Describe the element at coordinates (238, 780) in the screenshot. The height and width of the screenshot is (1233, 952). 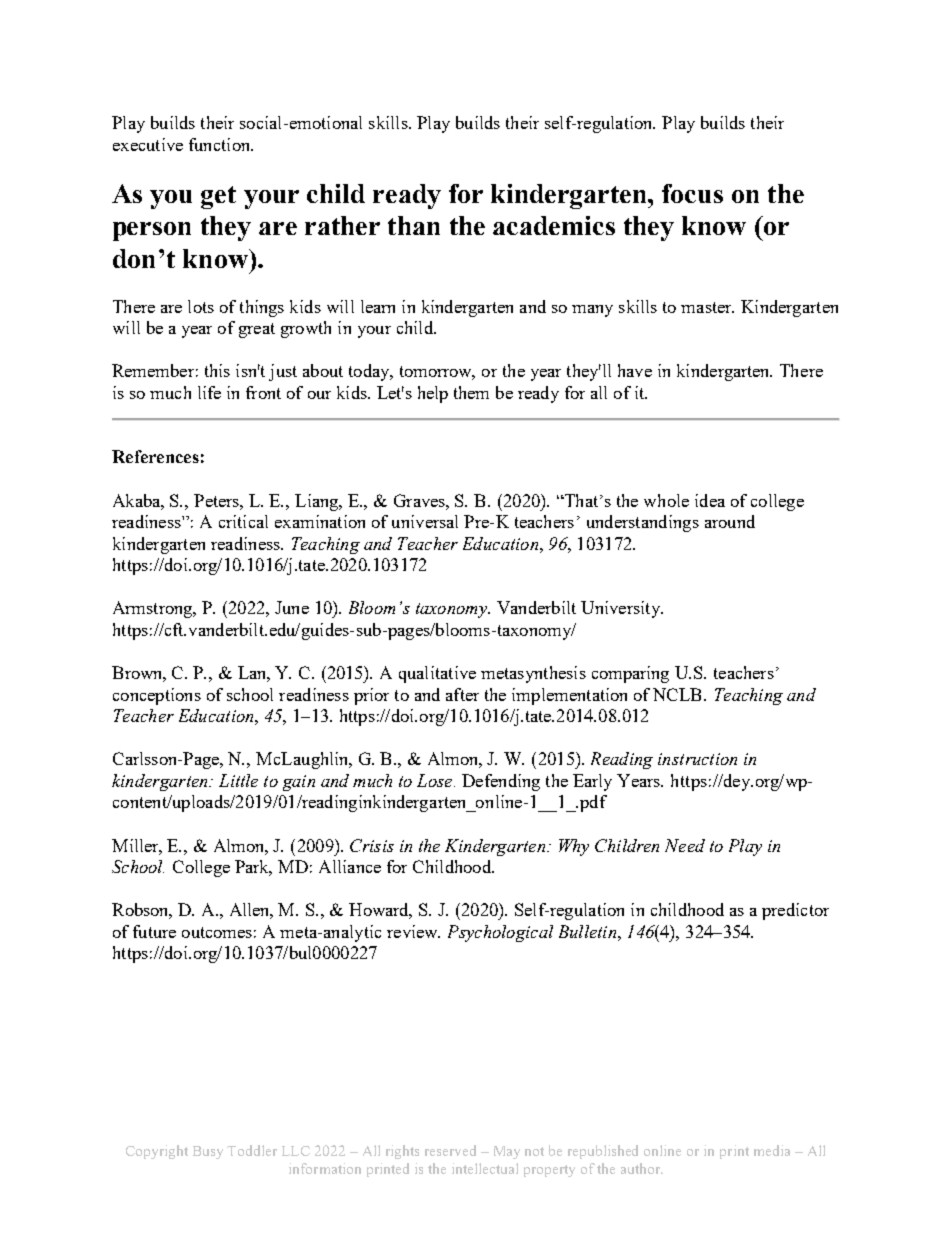
I see `Little` at that location.
